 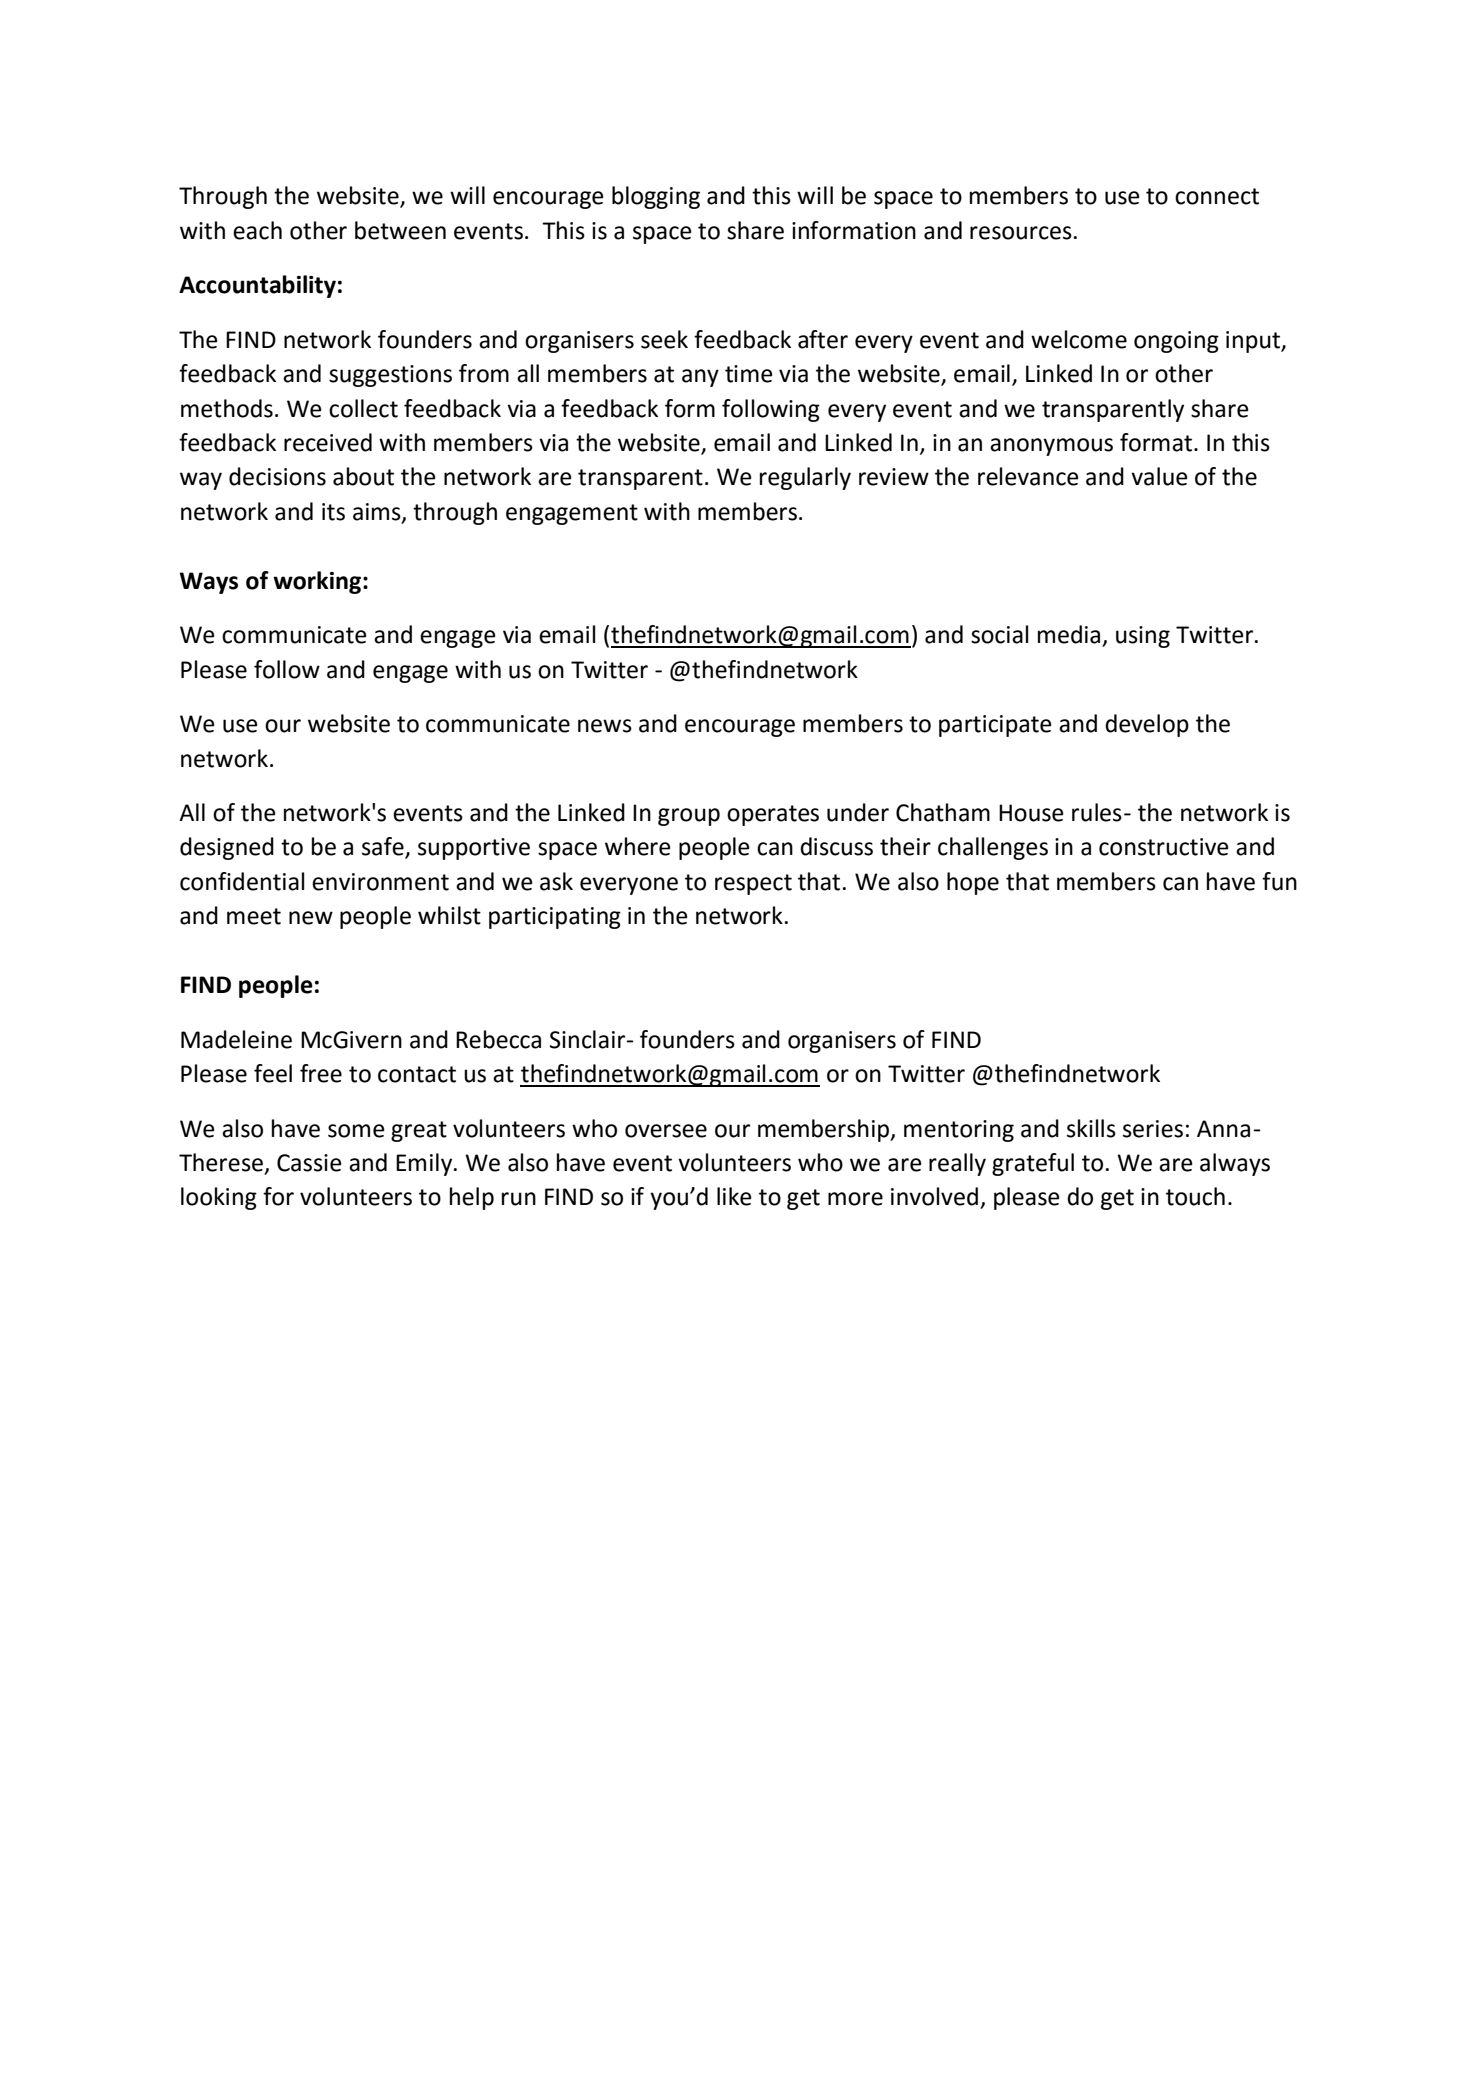 I want to click on Emily, so click(x=425, y=1164).
